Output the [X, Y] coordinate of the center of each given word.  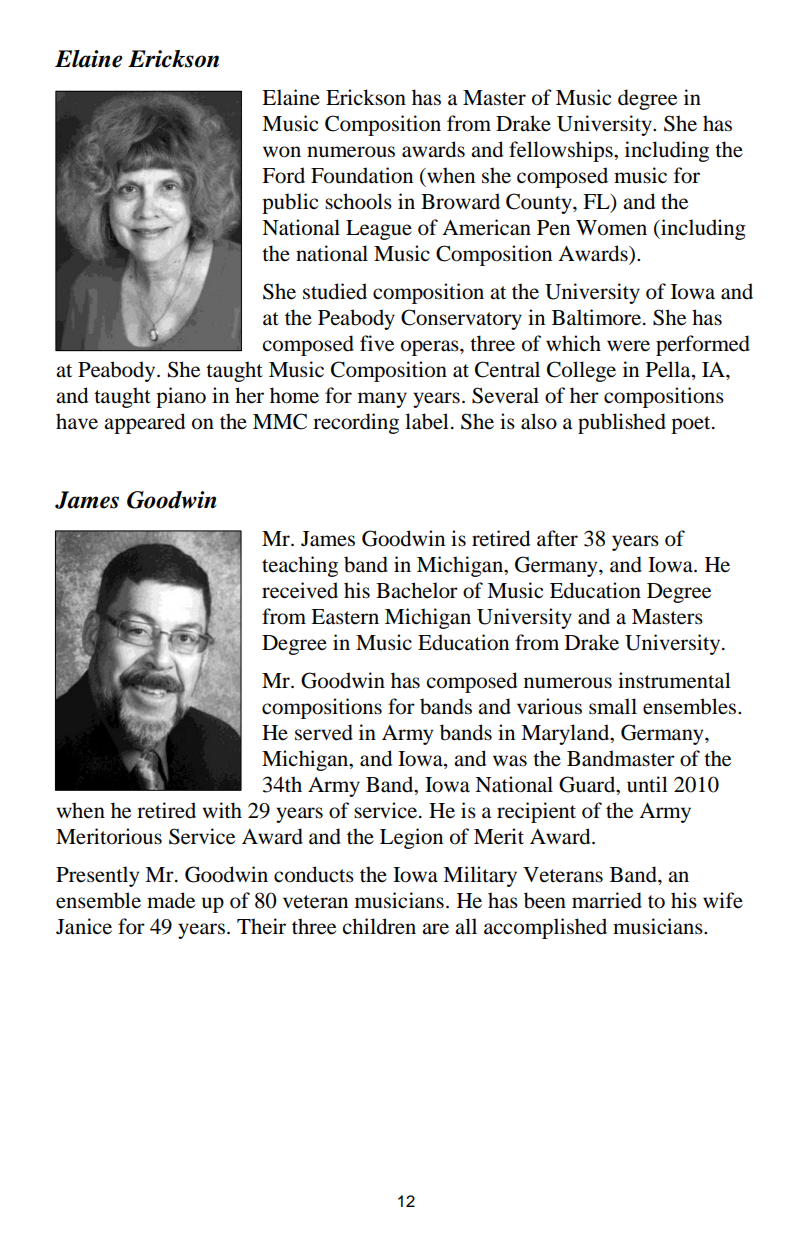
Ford [283, 175]
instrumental [674, 680]
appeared [144, 423]
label [427, 421]
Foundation [362, 175]
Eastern [345, 617]
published [622, 423]
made [171, 900]
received [300, 590]
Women [611, 228]
